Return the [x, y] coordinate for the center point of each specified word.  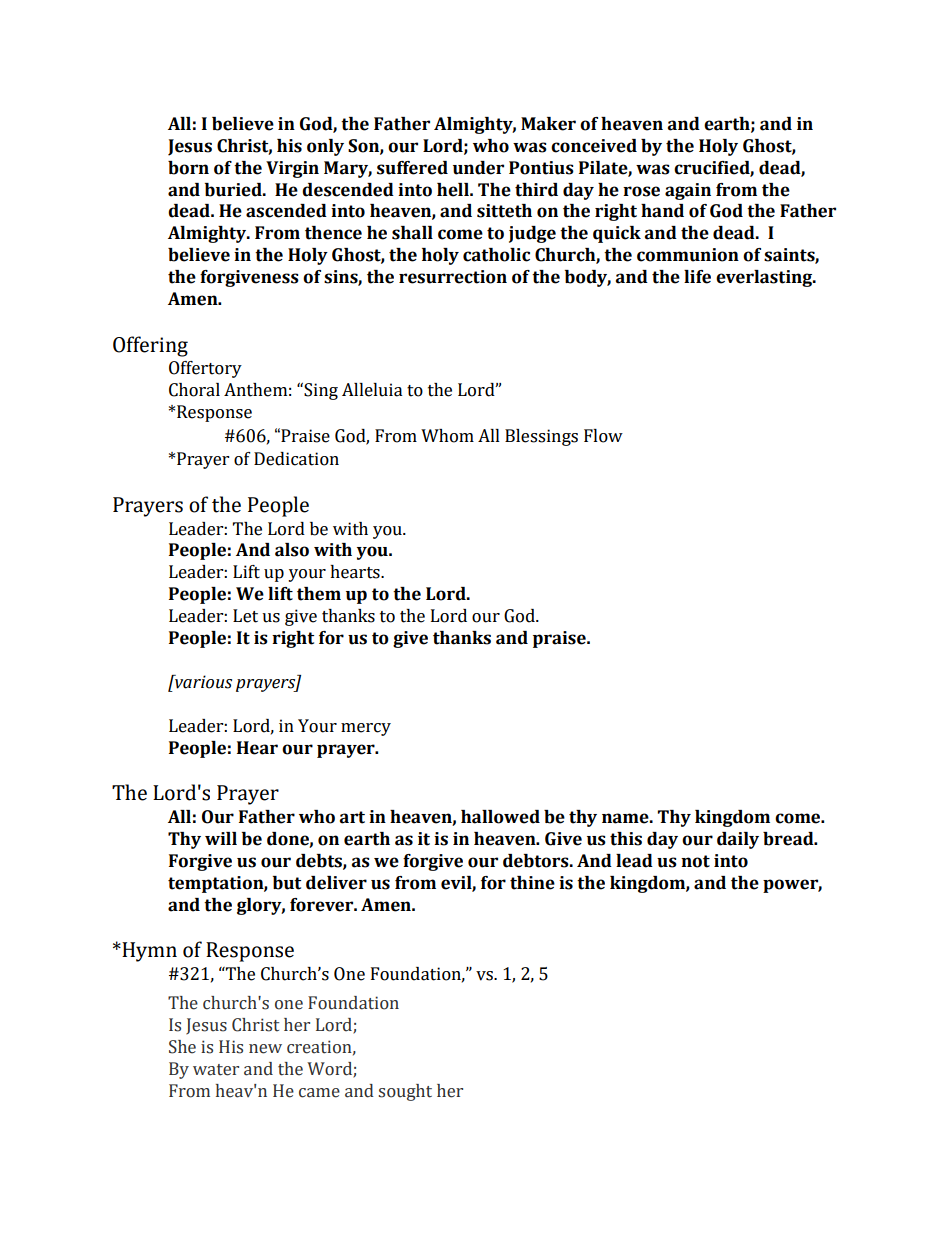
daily [738, 840]
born [188, 168]
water [216, 1070]
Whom [447, 436]
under [478, 168]
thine [532, 883]
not [695, 861]
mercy [366, 729]
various [202, 682]
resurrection [453, 277]
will [221, 838]
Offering [150, 346]
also [292, 550]
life [697, 277]
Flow [603, 436]
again [688, 191]
